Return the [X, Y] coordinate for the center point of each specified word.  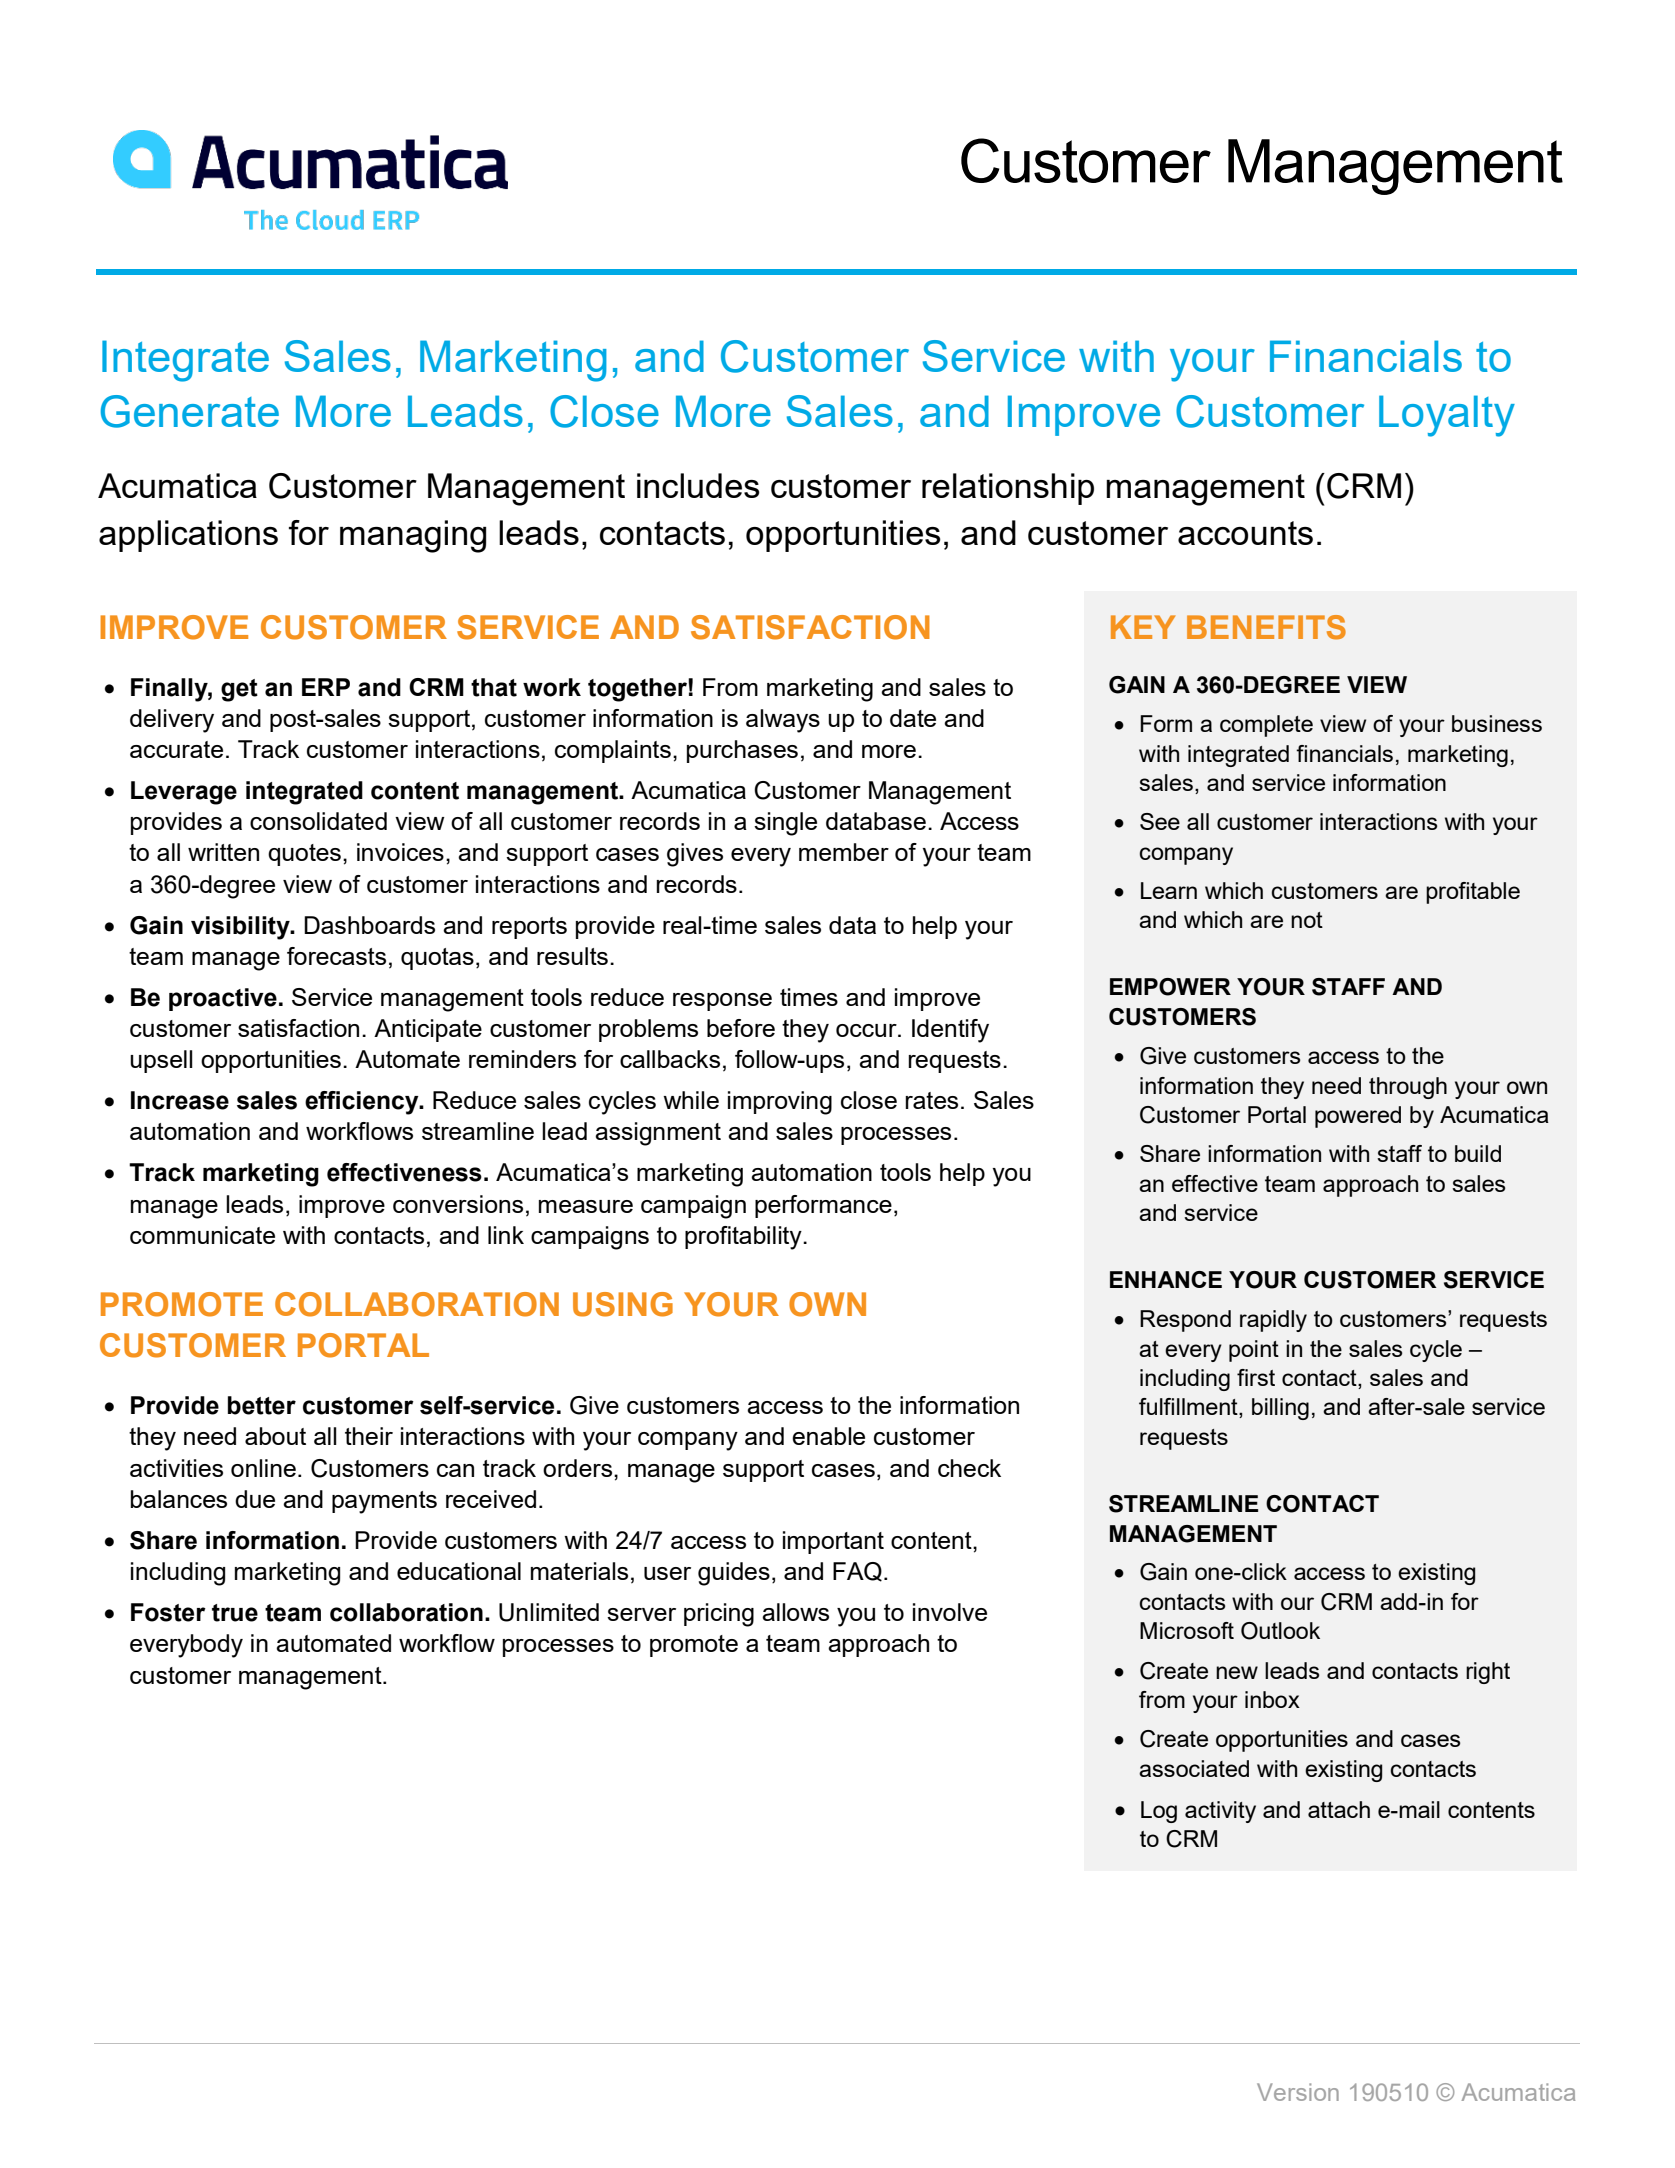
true [235, 1613]
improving [780, 1103]
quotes [304, 855]
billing [1280, 1409]
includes [698, 485]
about [275, 1436]
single [785, 824]
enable [828, 1436]
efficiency [363, 1103]
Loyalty [1447, 416]
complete [1266, 726]
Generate [190, 411]
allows [795, 1612]
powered [1358, 1117]
